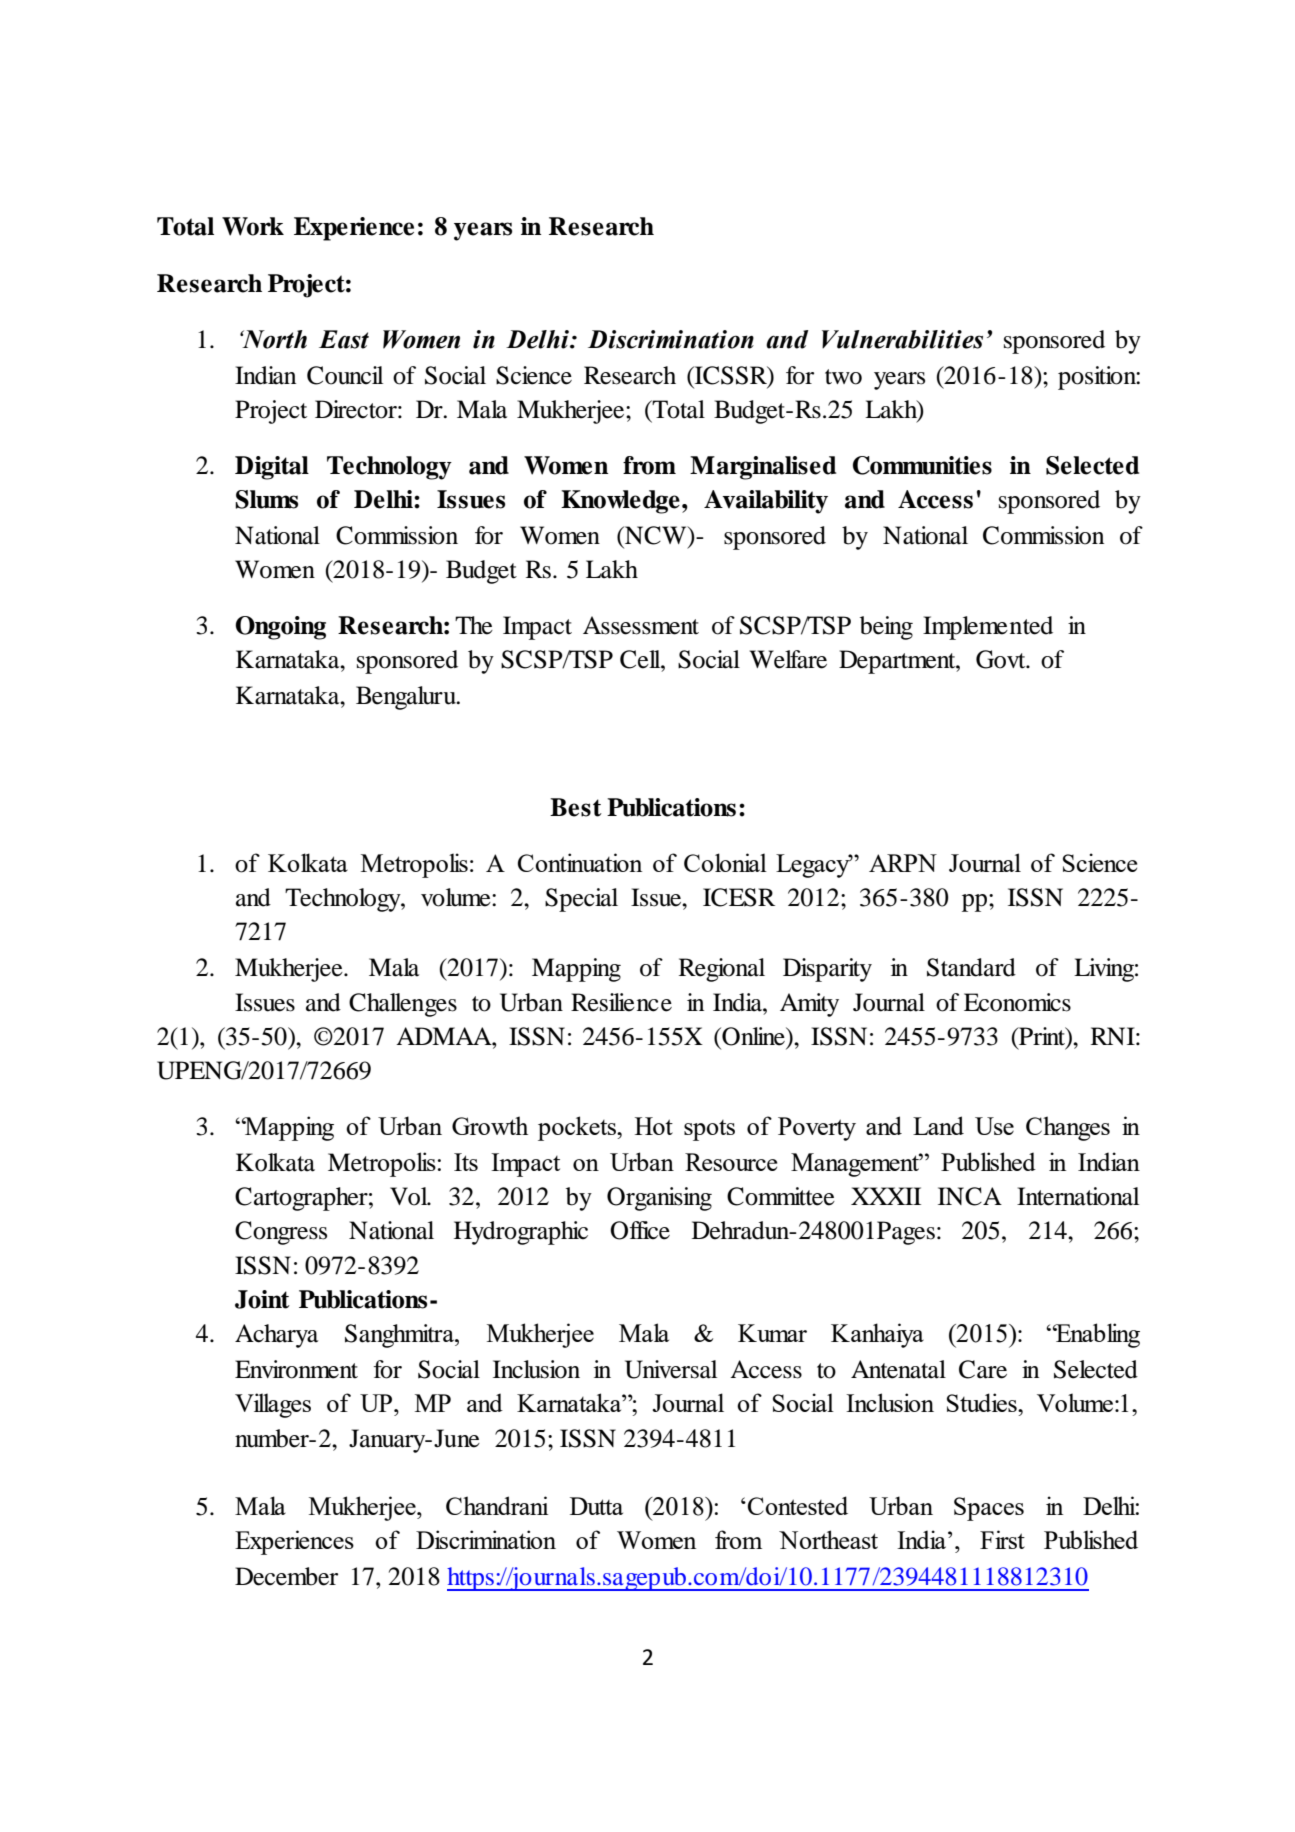  What do you see at coordinates (286, 1576) in the image?
I see `December` at bounding box center [286, 1576].
